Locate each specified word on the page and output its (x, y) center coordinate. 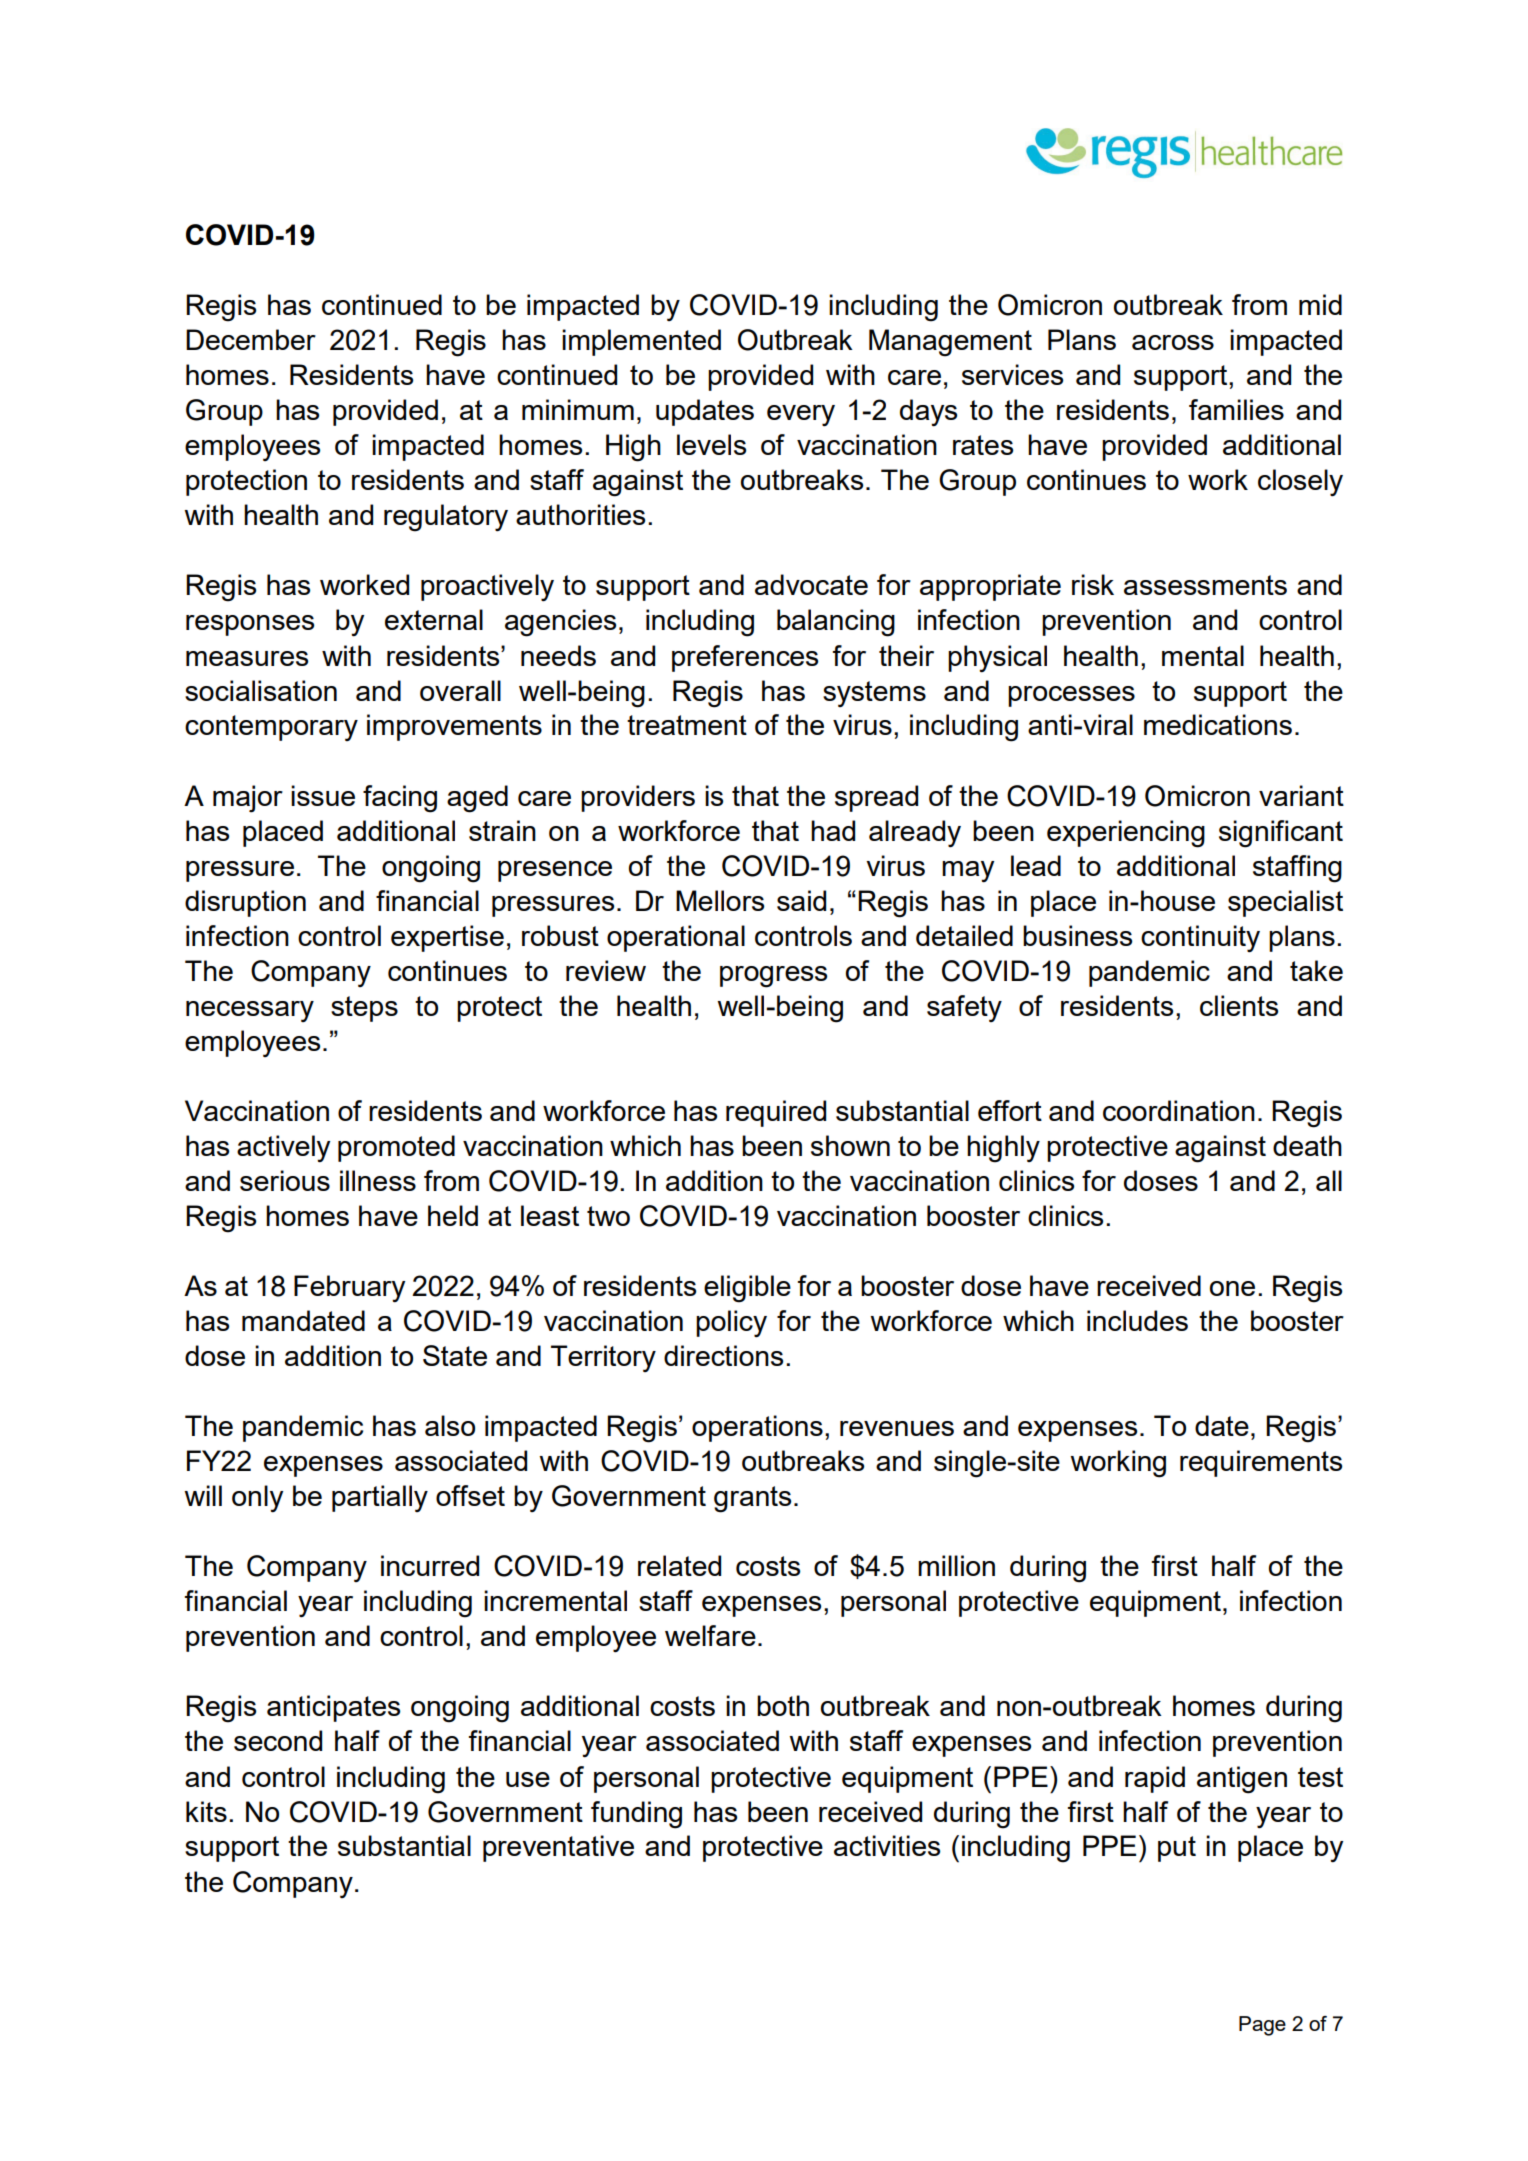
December (251, 339)
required (776, 1113)
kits (206, 1811)
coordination (1179, 1110)
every (801, 415)
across (1173, 342)
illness (378, 1180)
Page (1262, 2026)
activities (887, 1845)
